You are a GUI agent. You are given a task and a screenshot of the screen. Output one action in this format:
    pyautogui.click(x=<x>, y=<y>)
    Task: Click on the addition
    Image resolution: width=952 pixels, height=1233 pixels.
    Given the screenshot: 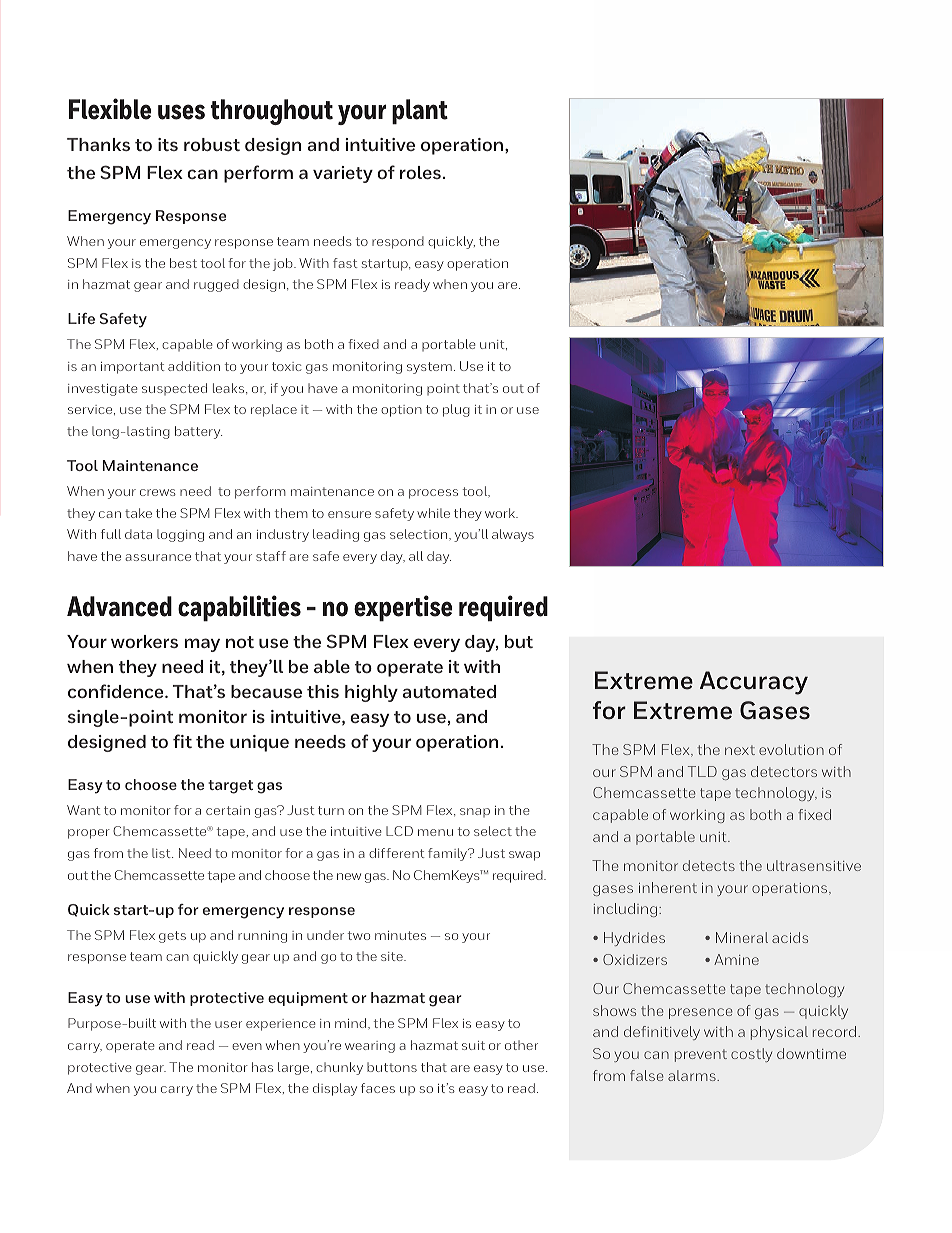 What is the action you would take?
    pyautogui.click(x=194, y=366)
